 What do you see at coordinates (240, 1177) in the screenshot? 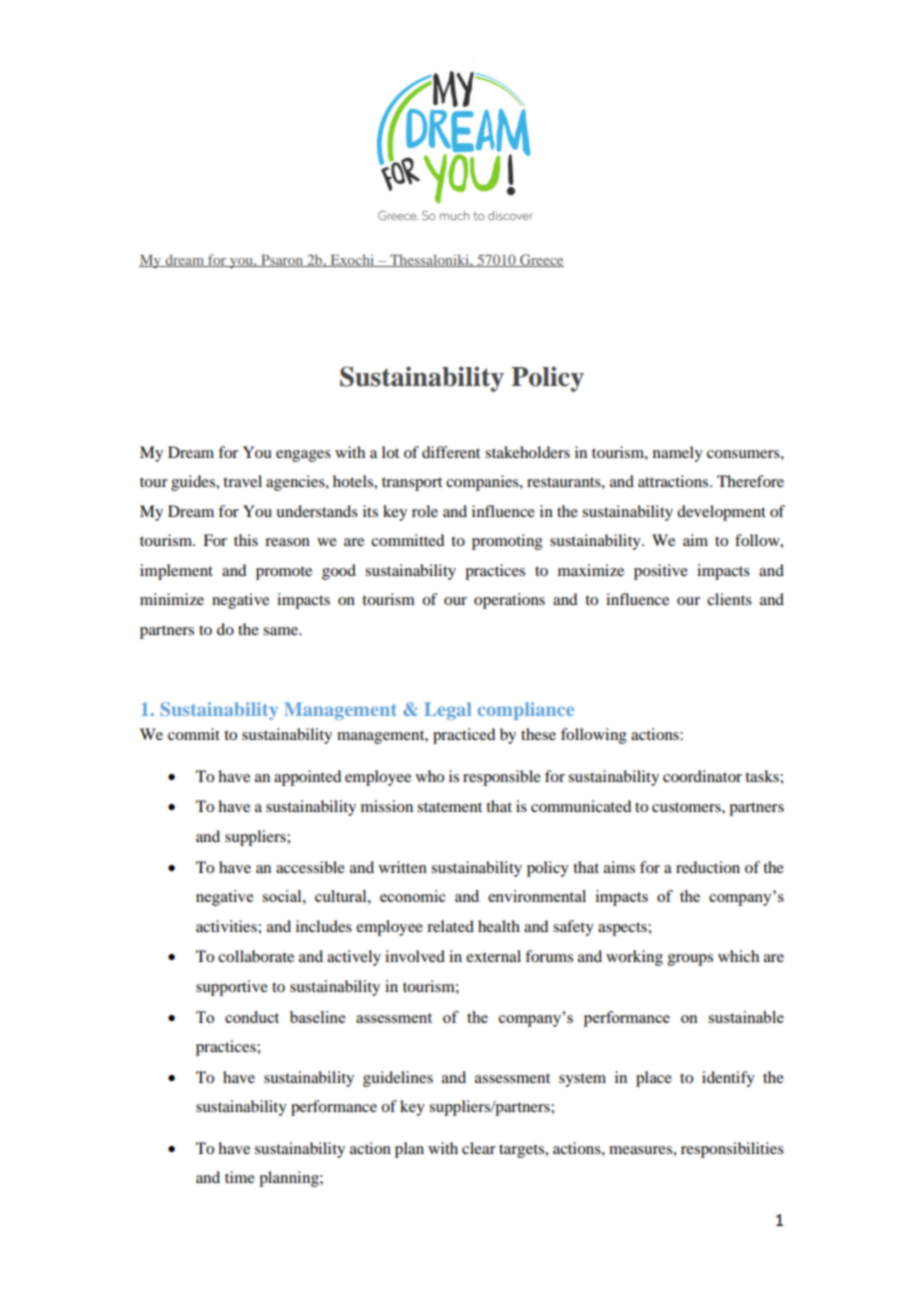
I see `time` at bounding box center [240, 1177].
